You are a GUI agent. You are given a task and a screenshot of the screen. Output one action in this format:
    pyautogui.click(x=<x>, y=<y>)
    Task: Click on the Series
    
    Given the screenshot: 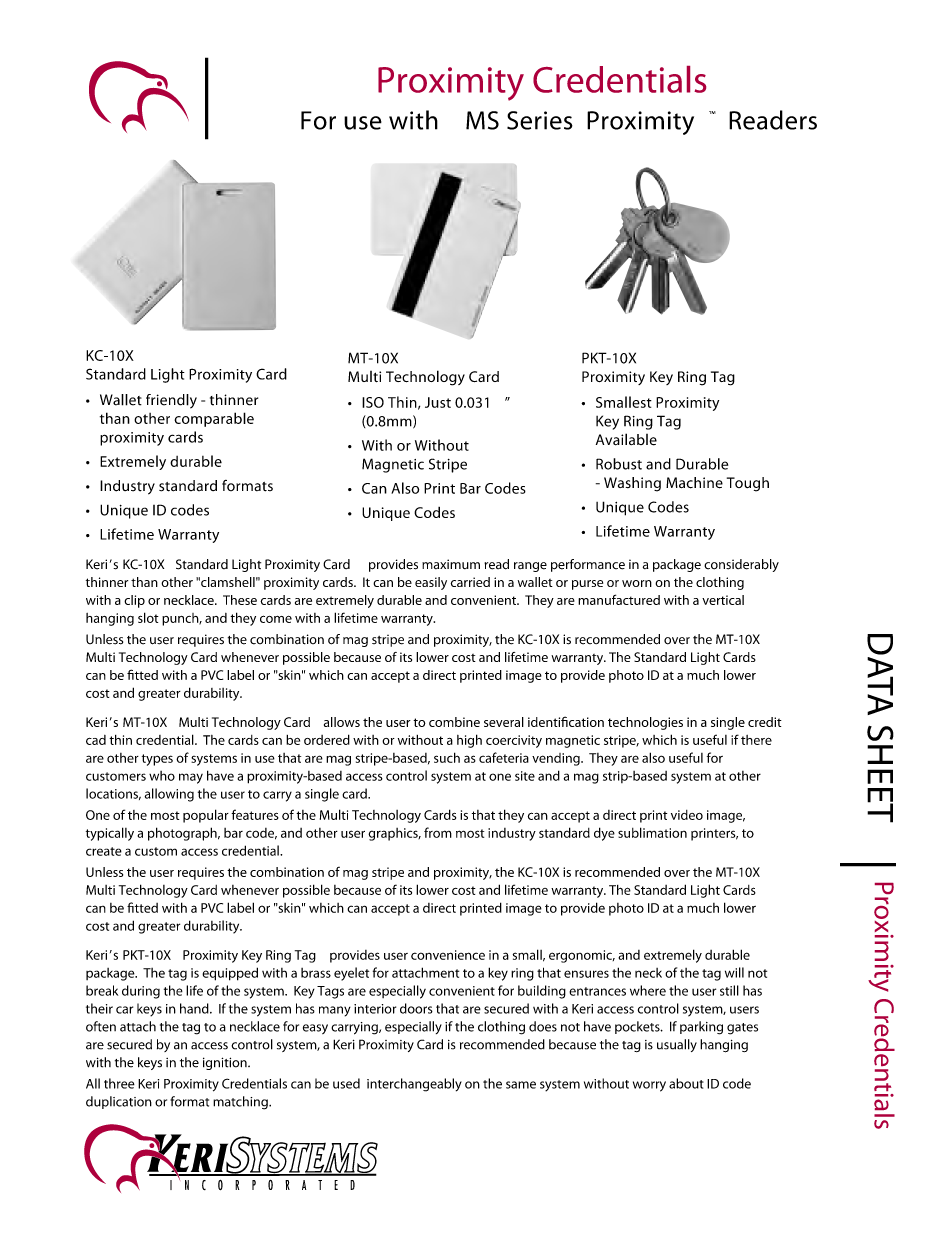 What is the action you would take?
    pyautogui.click(x=540, y=120)
